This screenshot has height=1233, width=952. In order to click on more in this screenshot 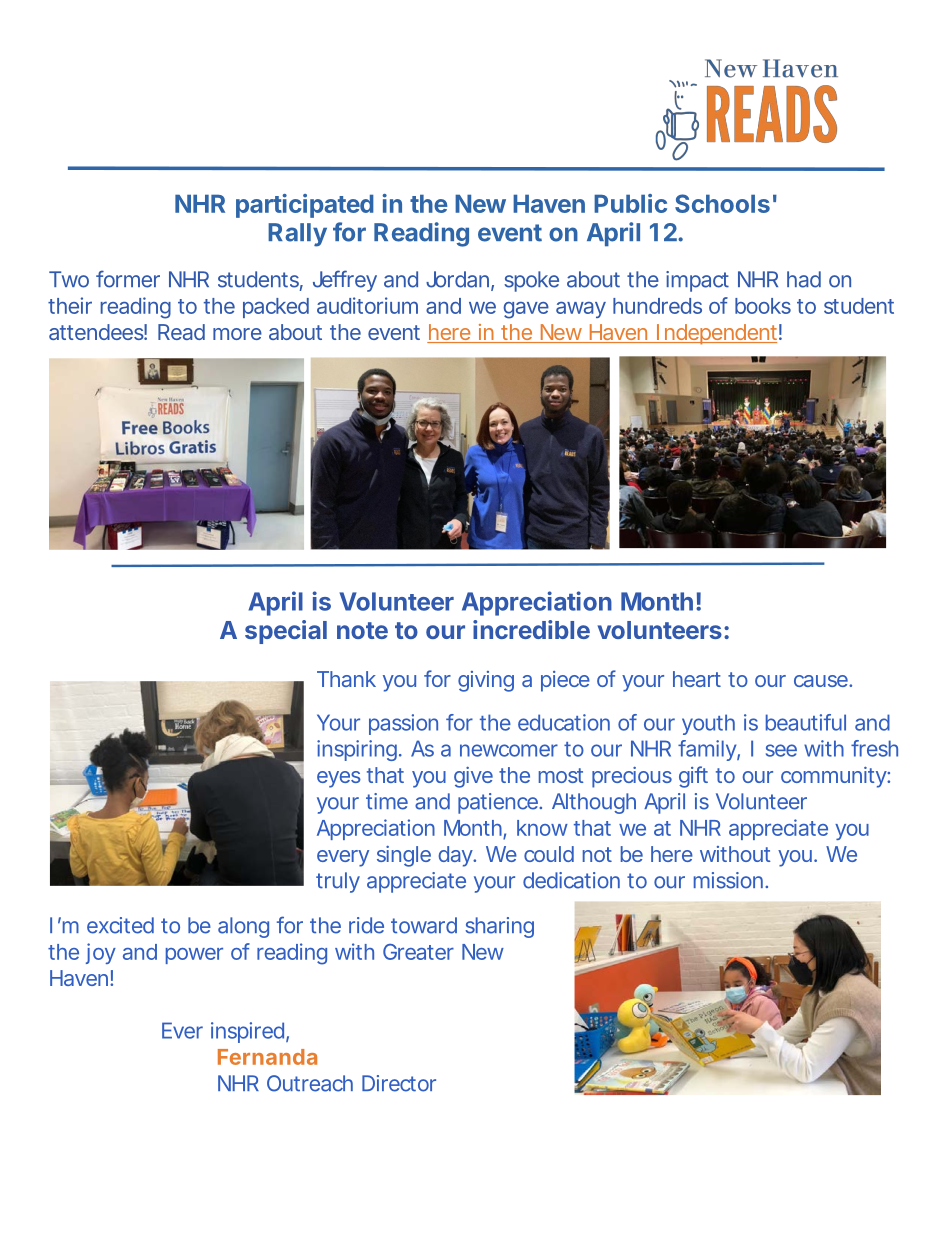, I will do `click(237, 334)`.
